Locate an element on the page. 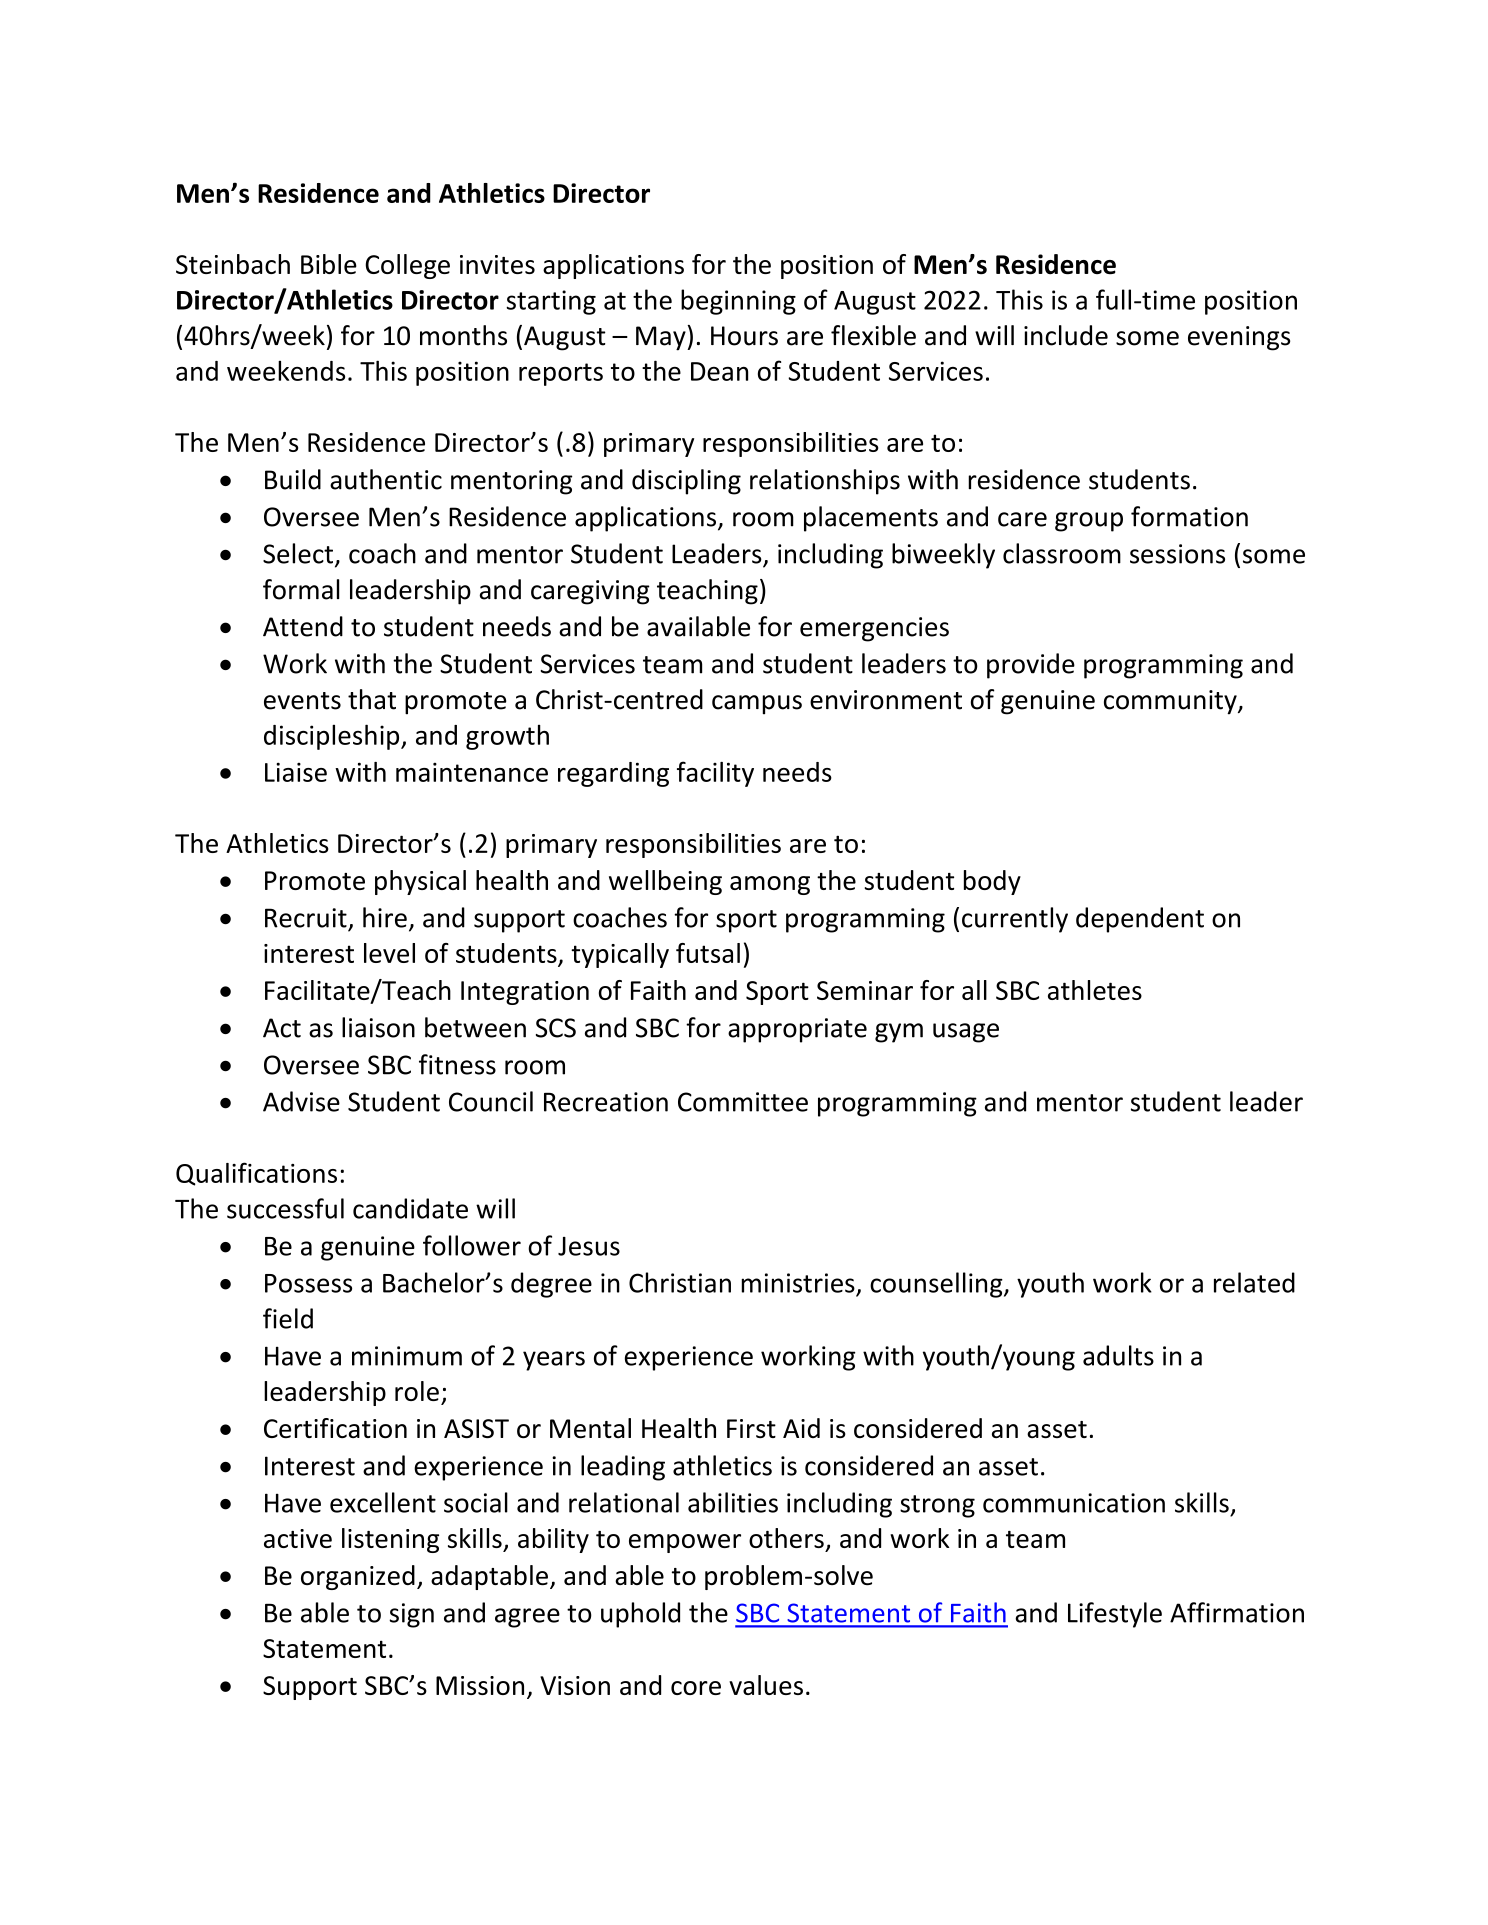 This document has height=1925, width=1488. formal is located at coordinates (301, 589).
